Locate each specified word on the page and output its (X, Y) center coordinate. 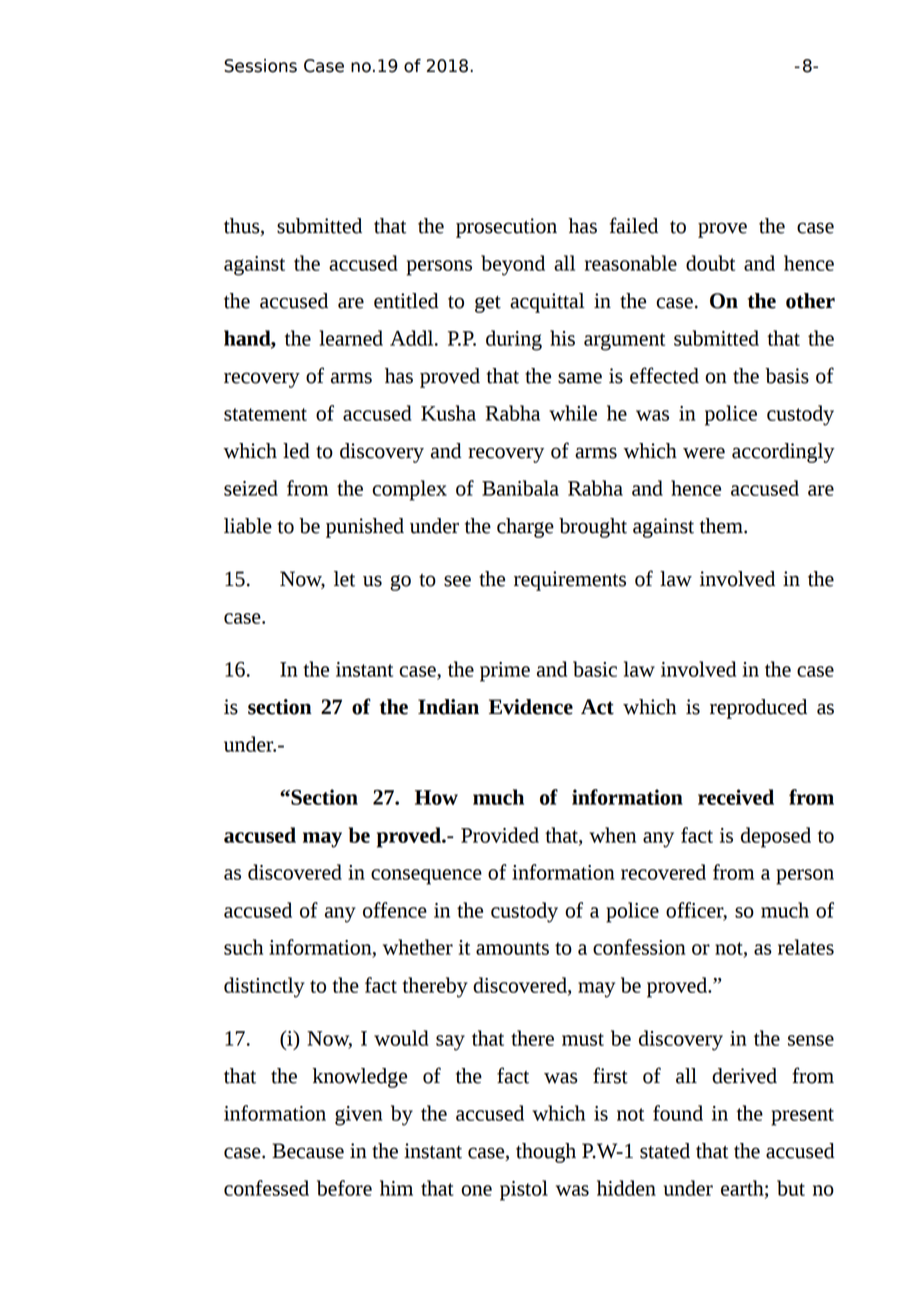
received (736, 797)
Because (308, 1151)
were (704, 453)
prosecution (506, 228)
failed (634, 225)
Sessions (260, 66)
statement (265, 414)
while (573, 413)
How (436, 797)
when (612, 835)
